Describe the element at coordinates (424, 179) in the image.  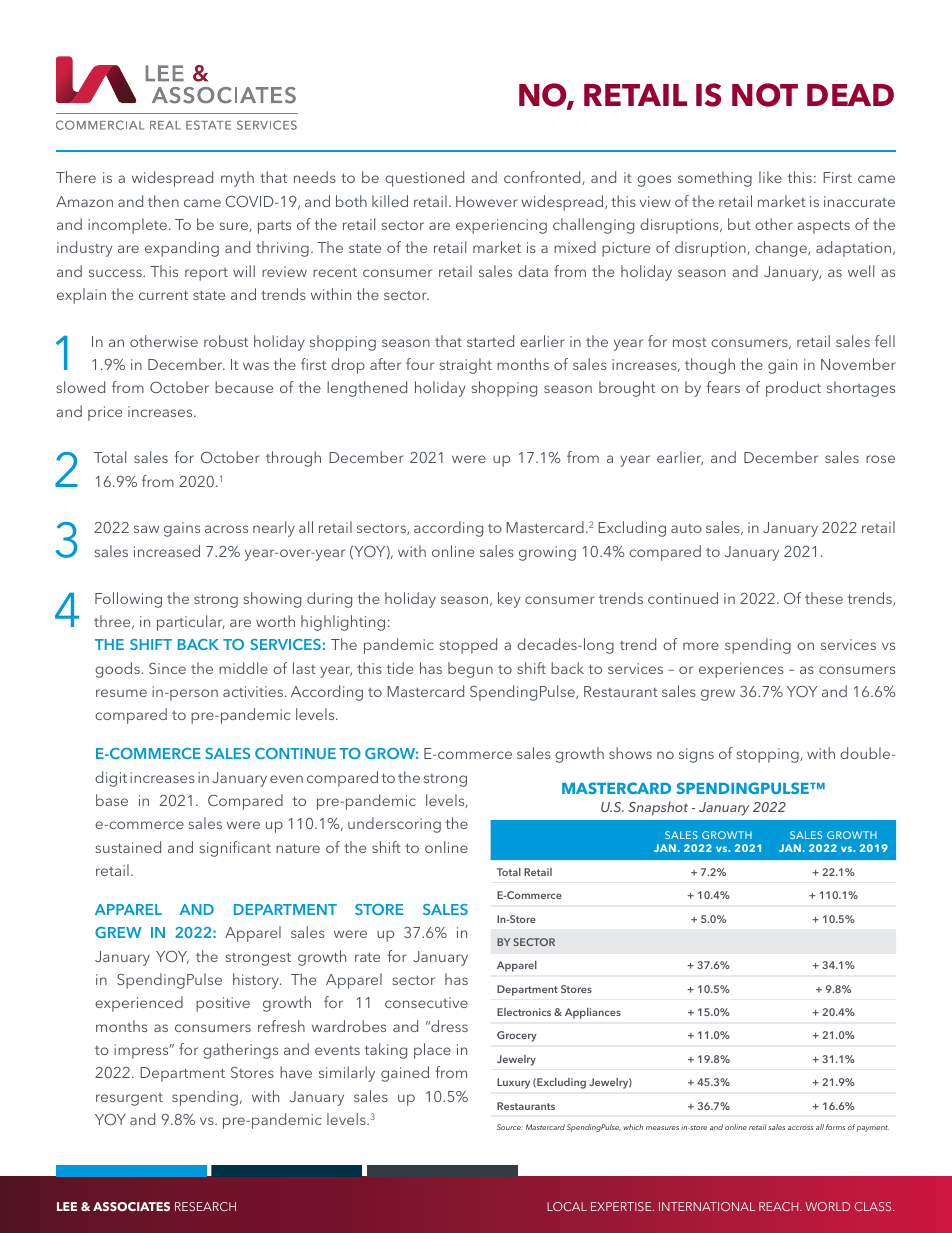
I see `questioned` at that location.
